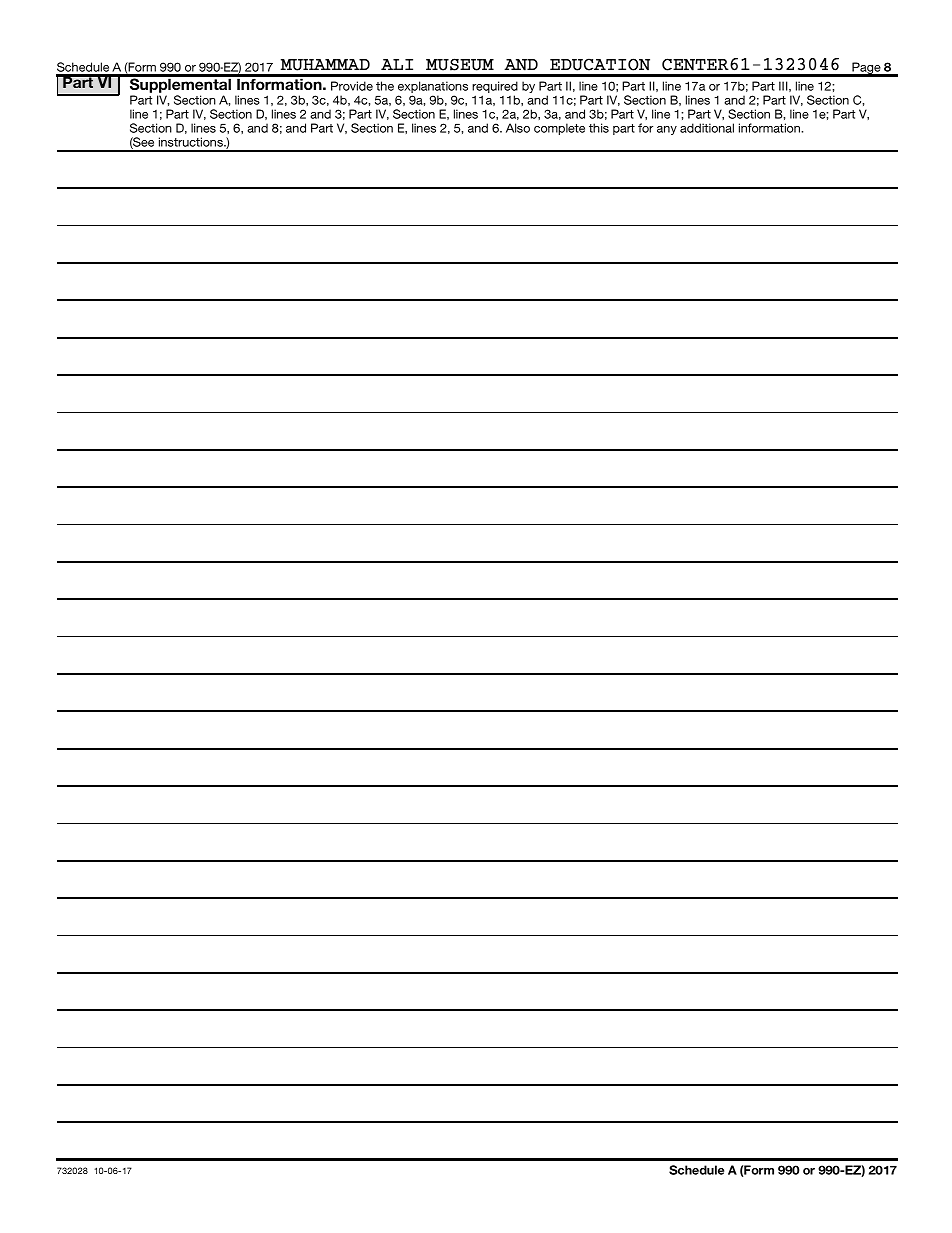 The height and width of the screenshot is (1233, 952). I want to click on complete, so click(559, 129).
